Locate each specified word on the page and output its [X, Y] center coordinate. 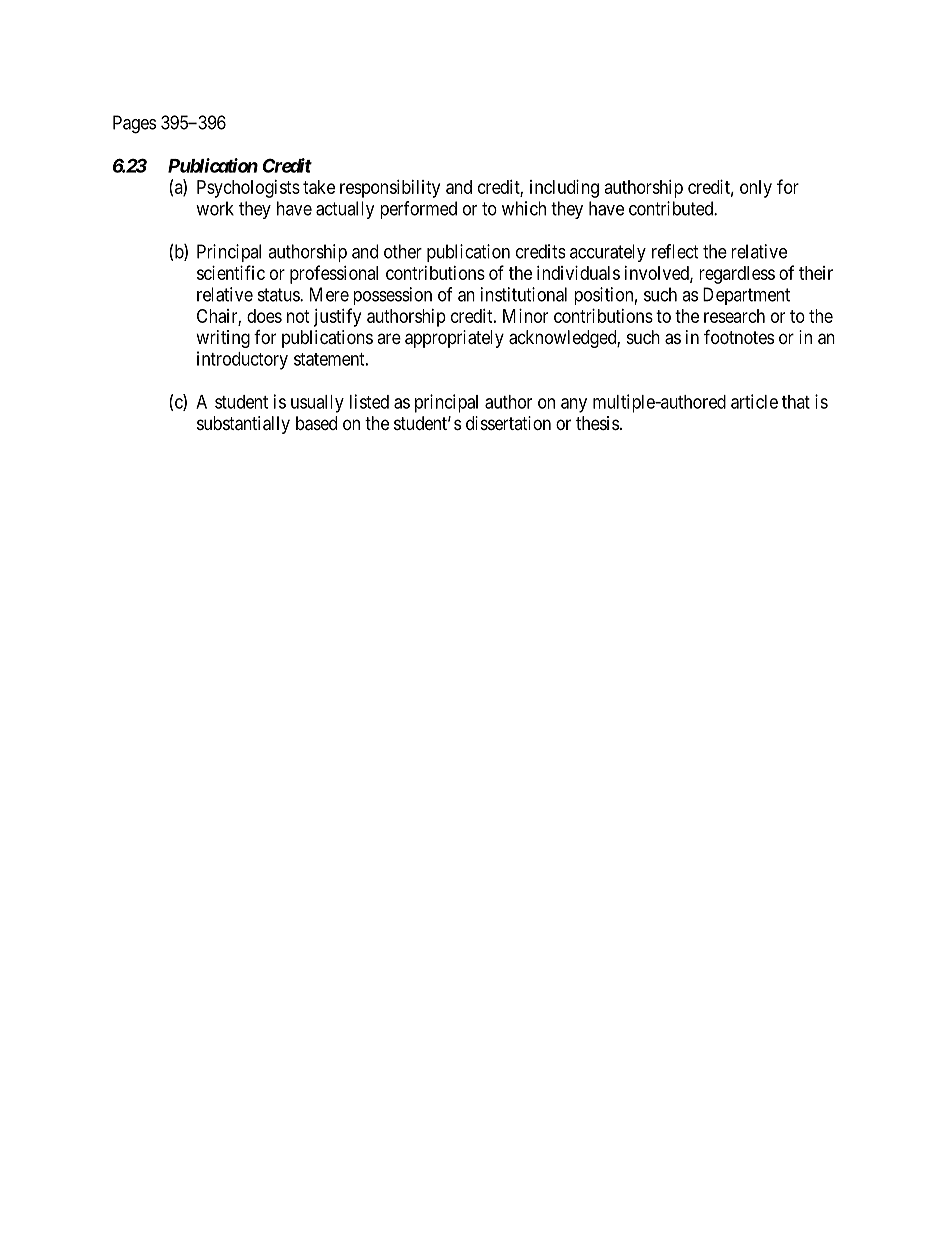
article [754, 401]
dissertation [508, 423]
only [756, 189]
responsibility [390, 189]
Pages [134, 124]
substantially [243, 425]
